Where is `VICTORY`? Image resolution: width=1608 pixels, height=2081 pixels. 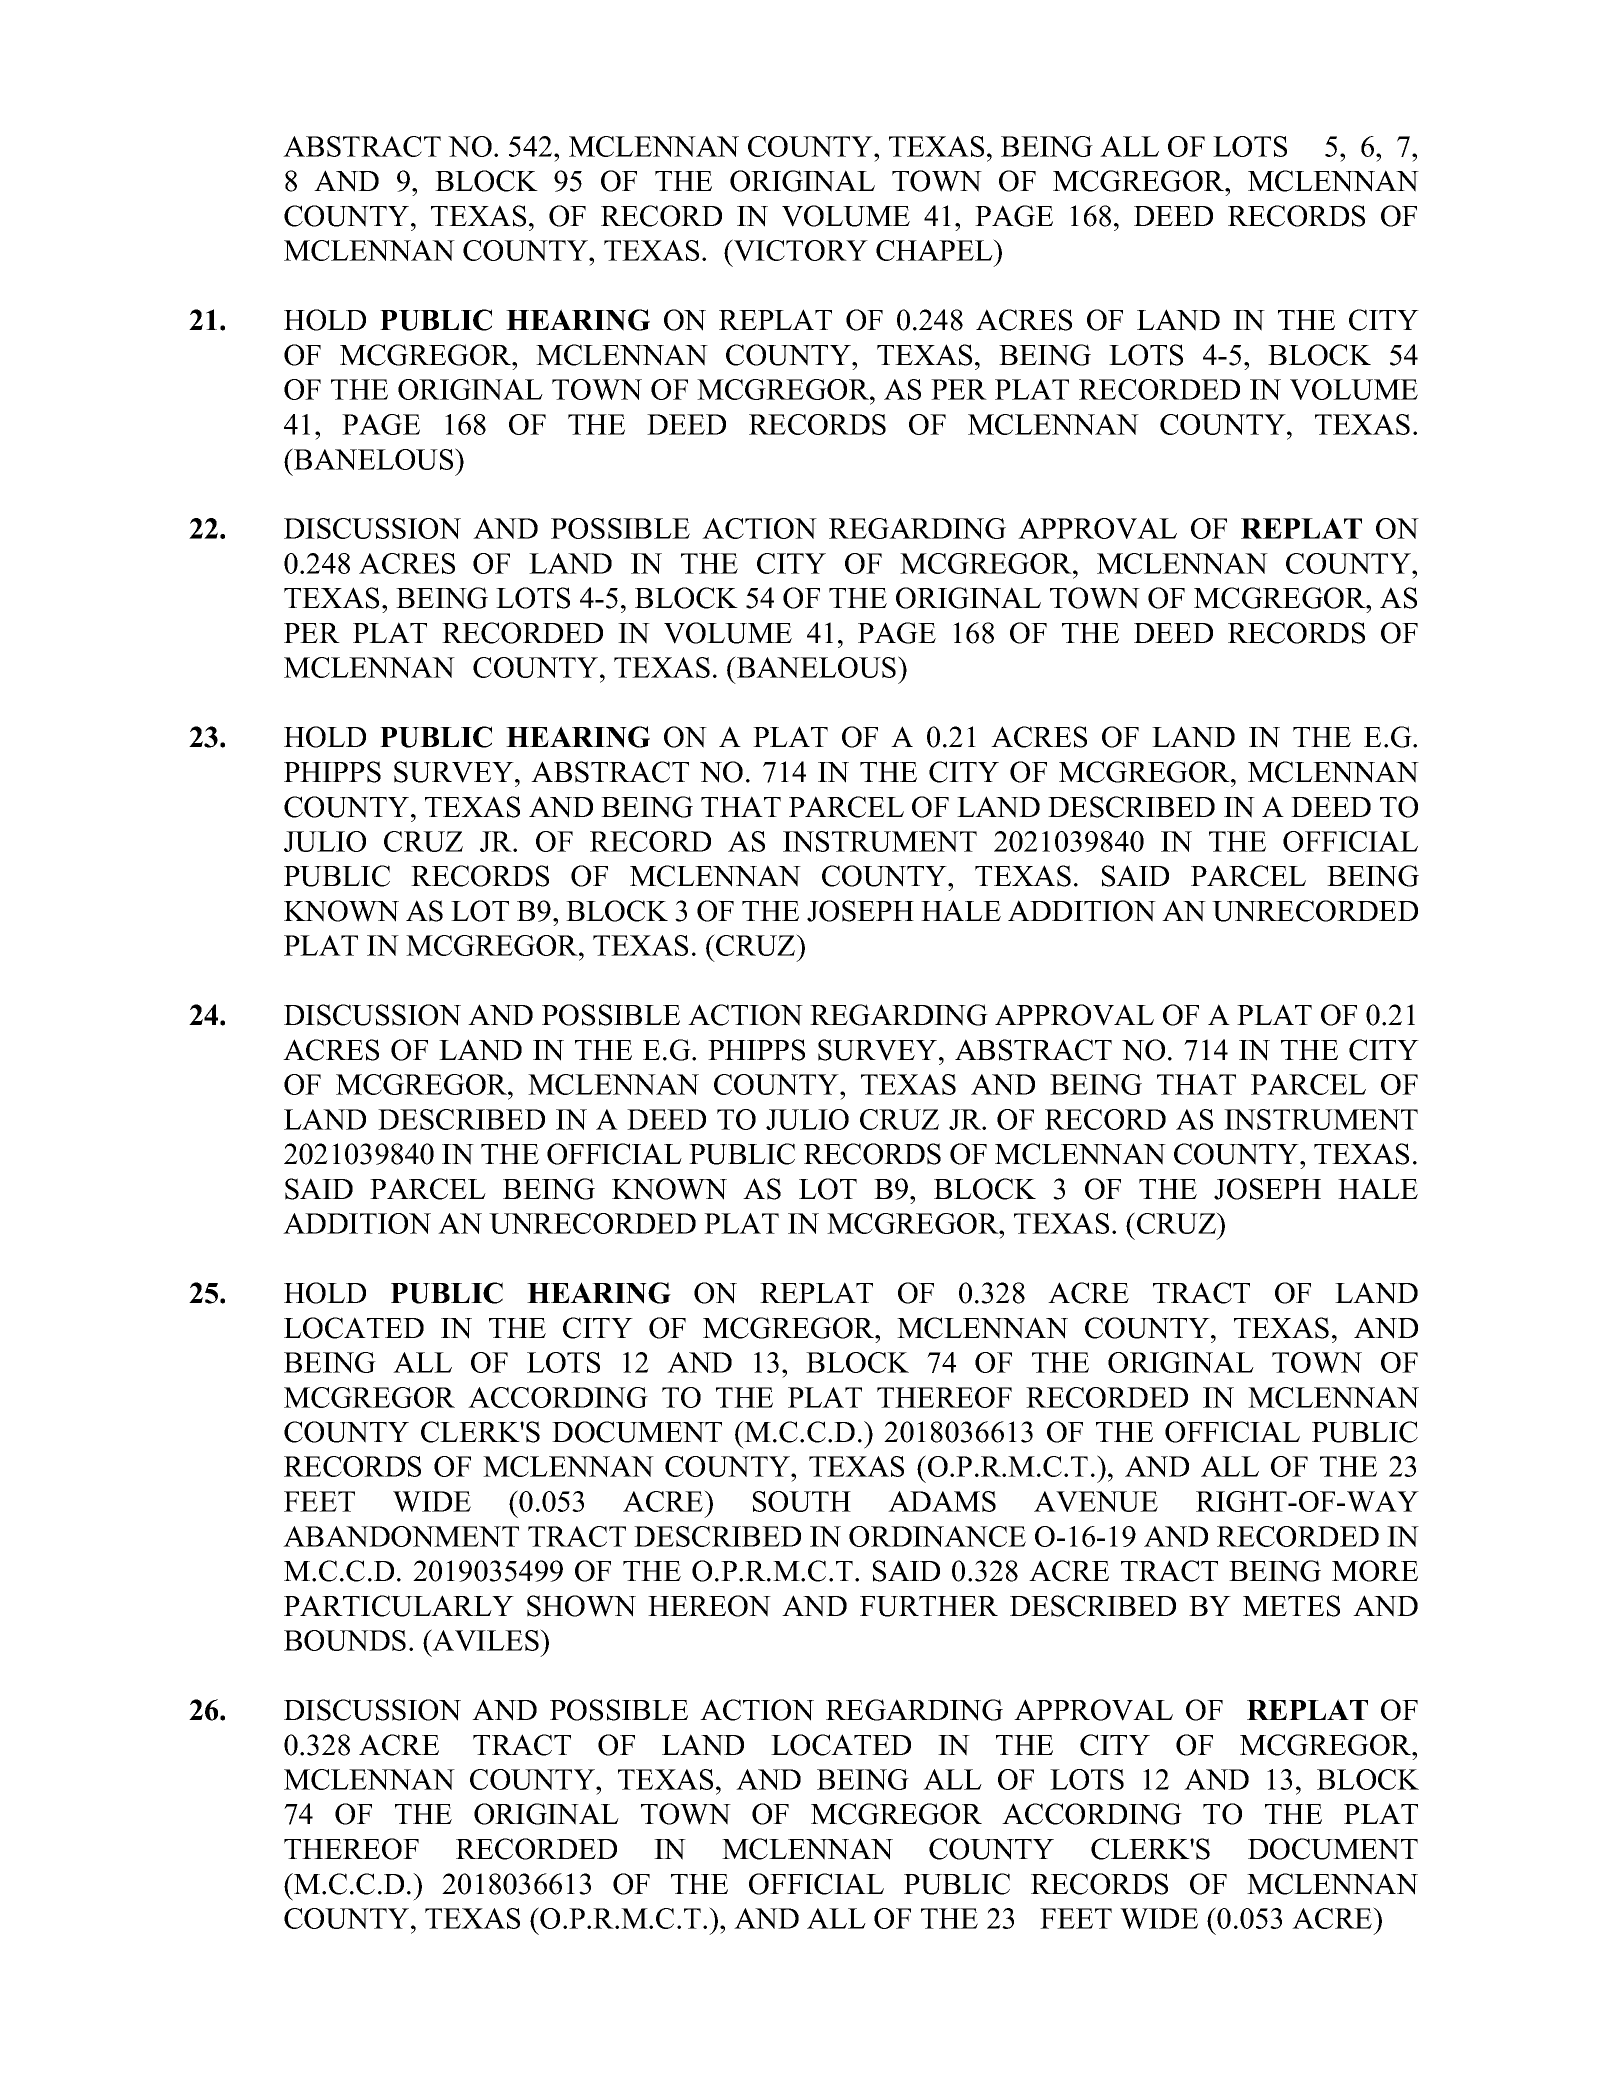 VICTORY is located at coordinates (799, 250).
